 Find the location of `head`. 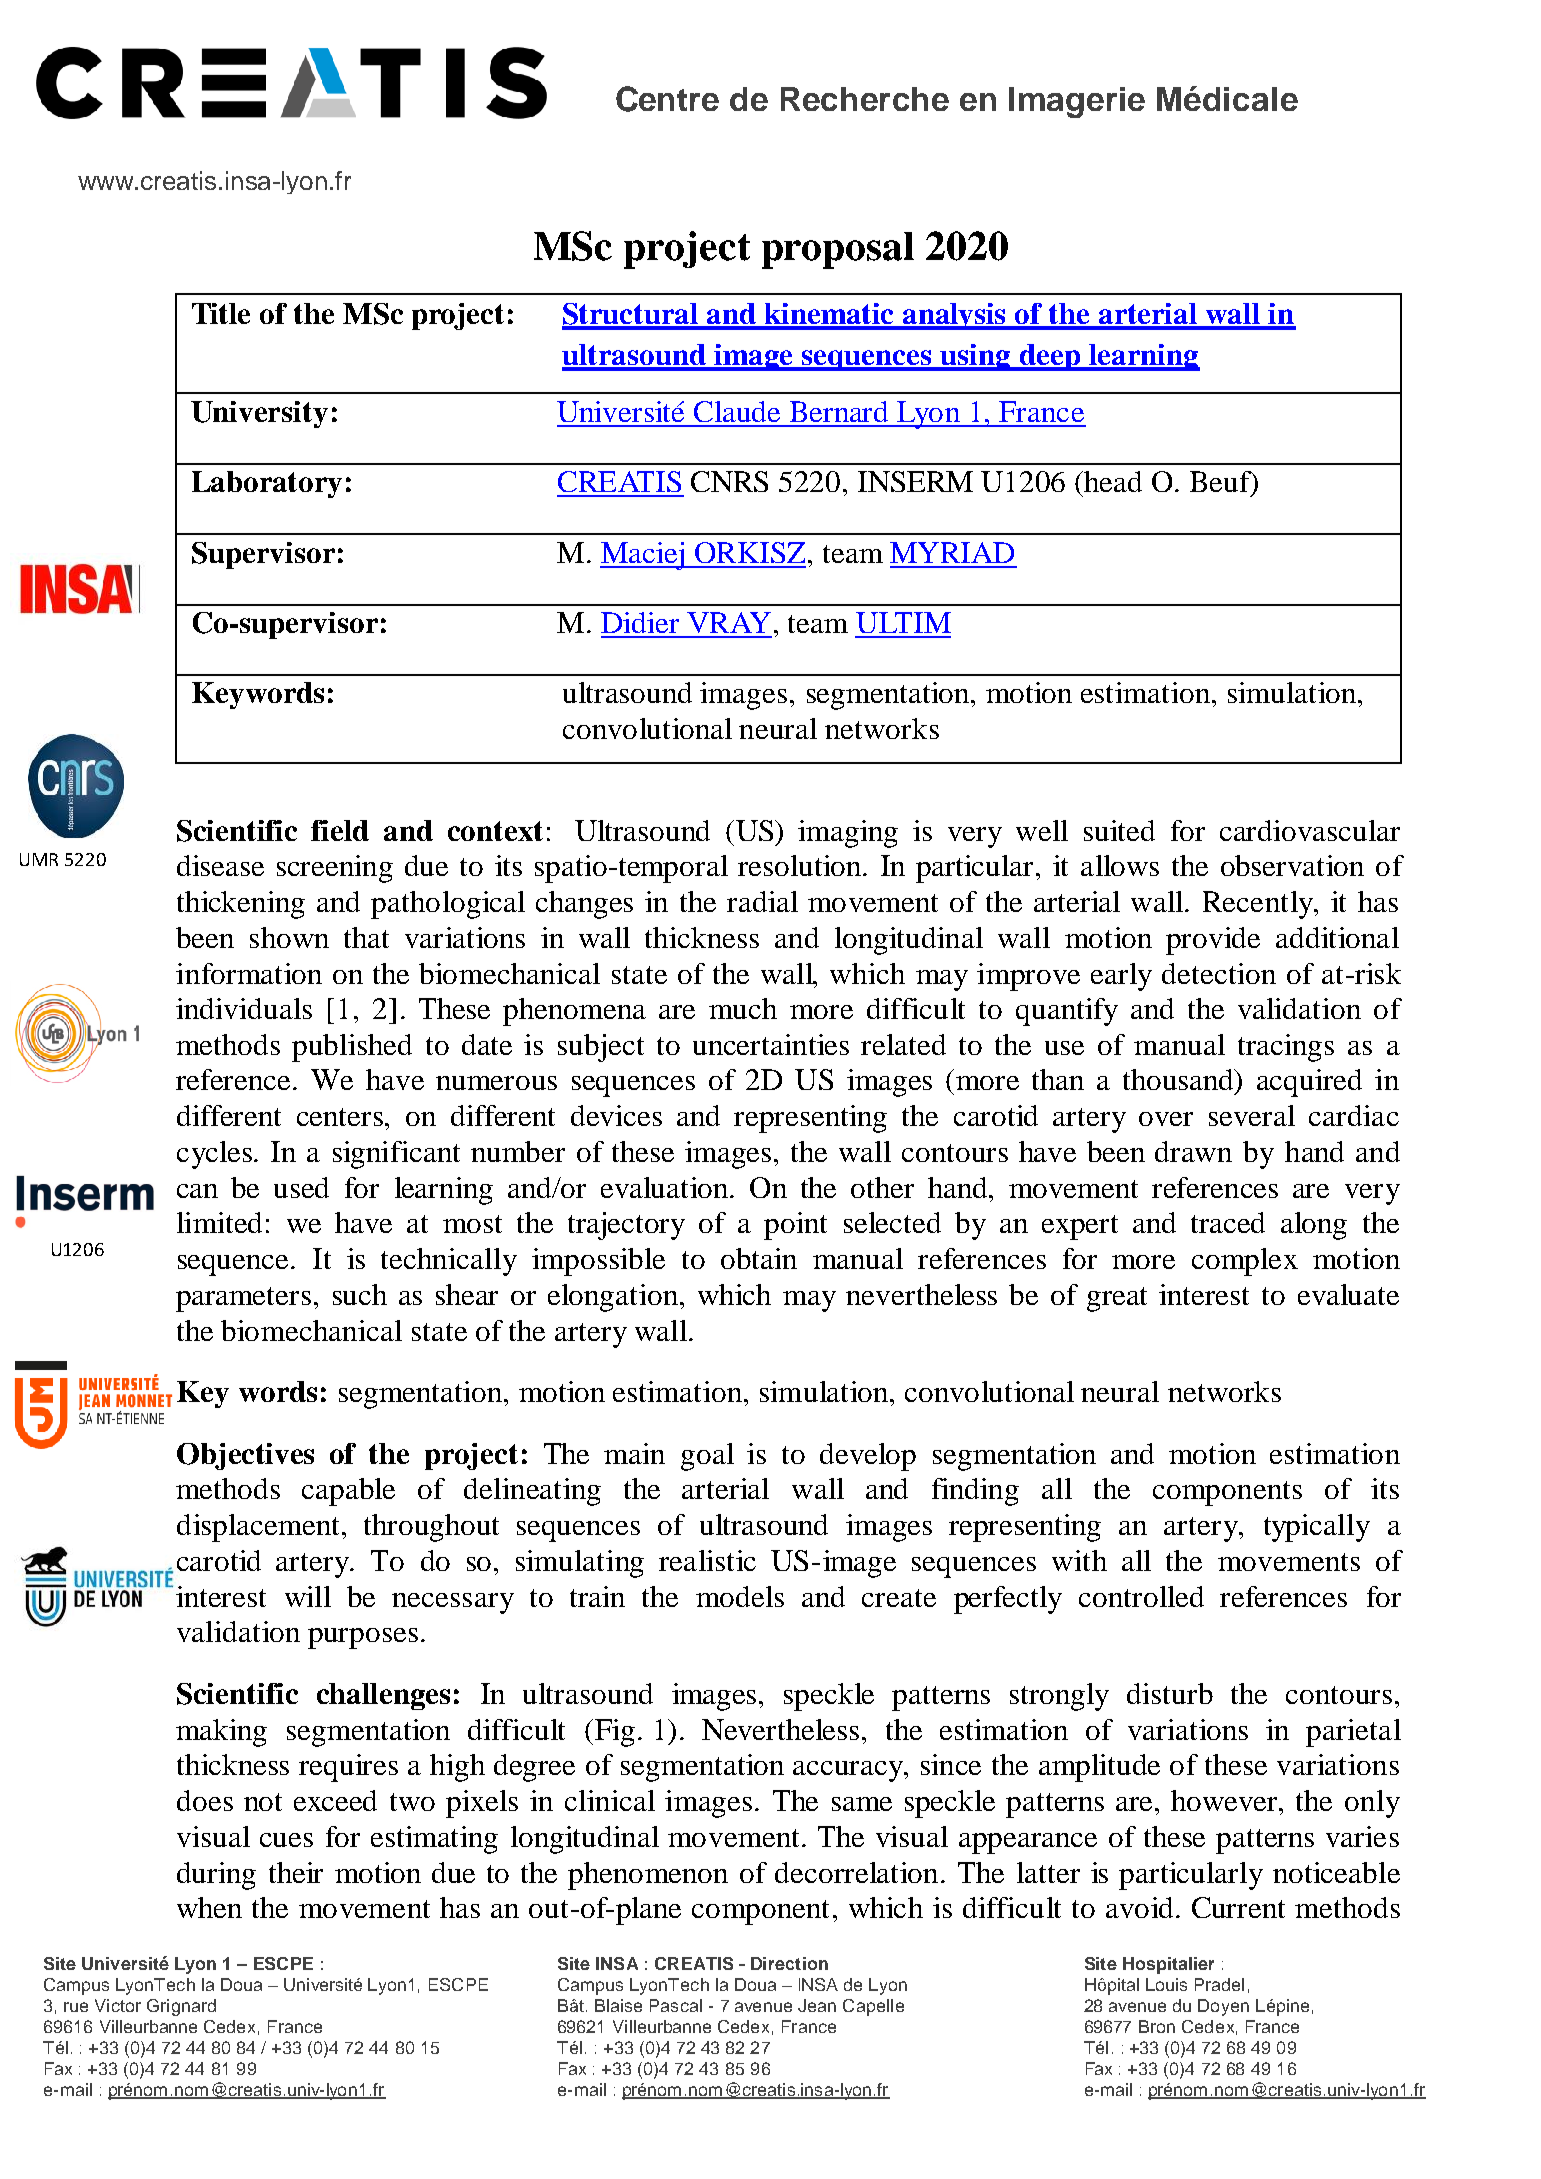

head is located at coordinates (1113, 481).
